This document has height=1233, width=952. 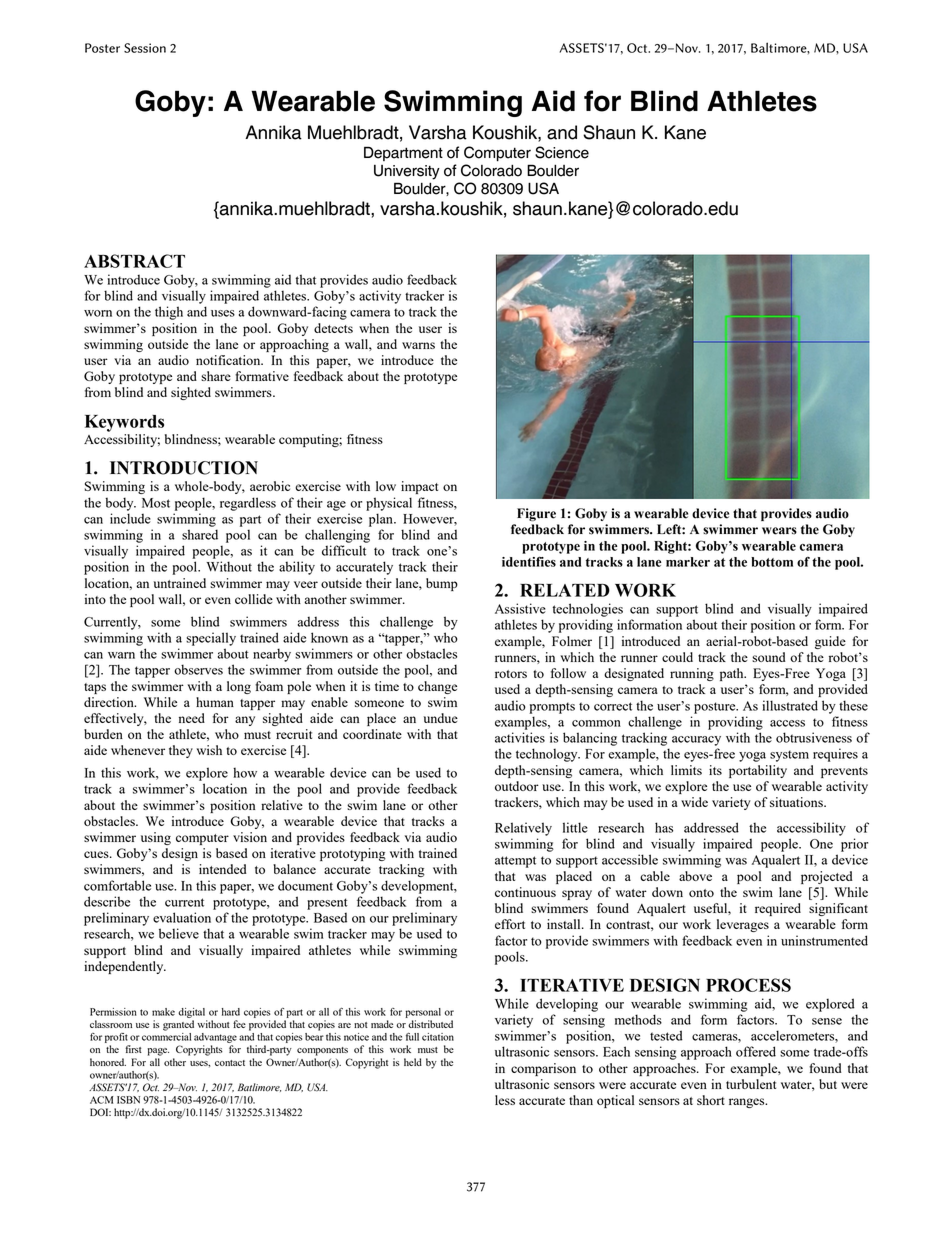 What do you see at coordinates (407, 172) in the document?
I see `University` at bounding box center [407, 172].
